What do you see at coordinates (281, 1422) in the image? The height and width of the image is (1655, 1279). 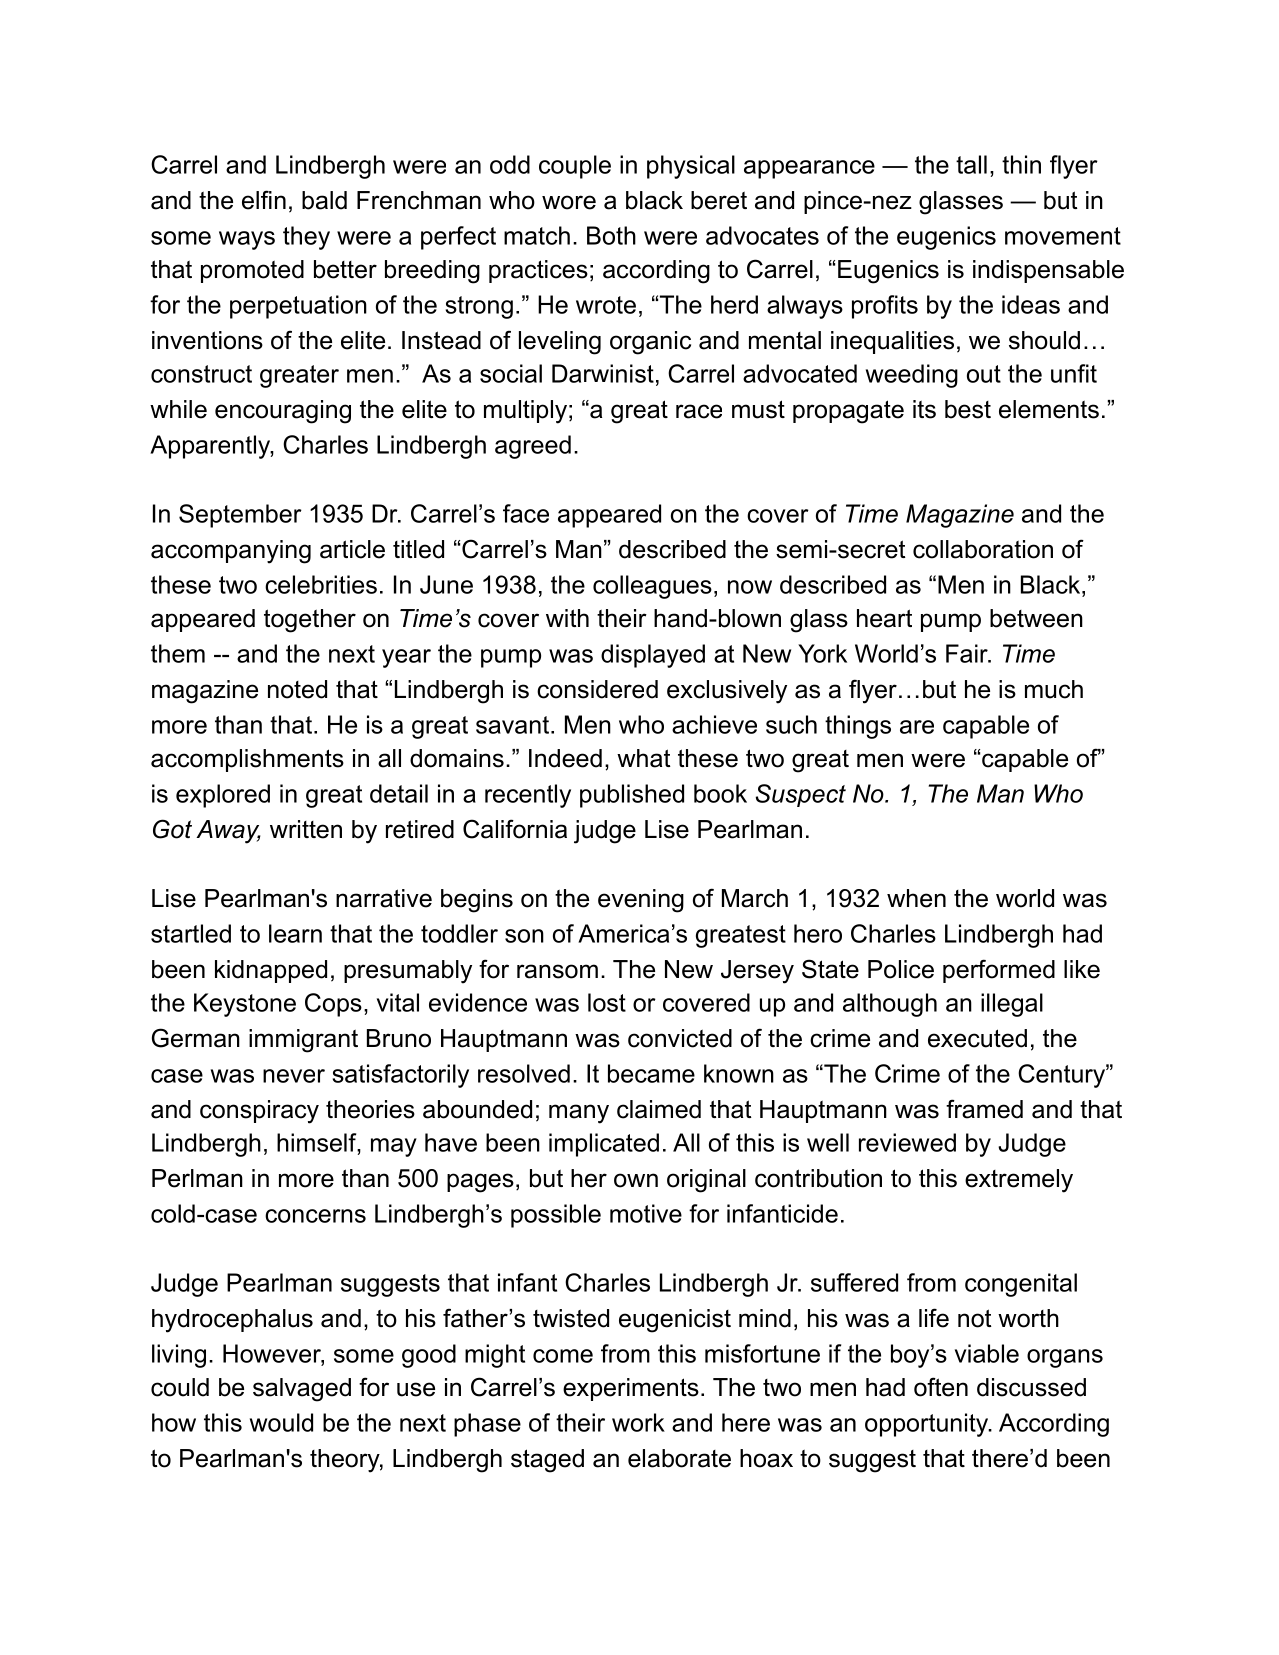 I see `would` at bounding box center [281, 1422].
